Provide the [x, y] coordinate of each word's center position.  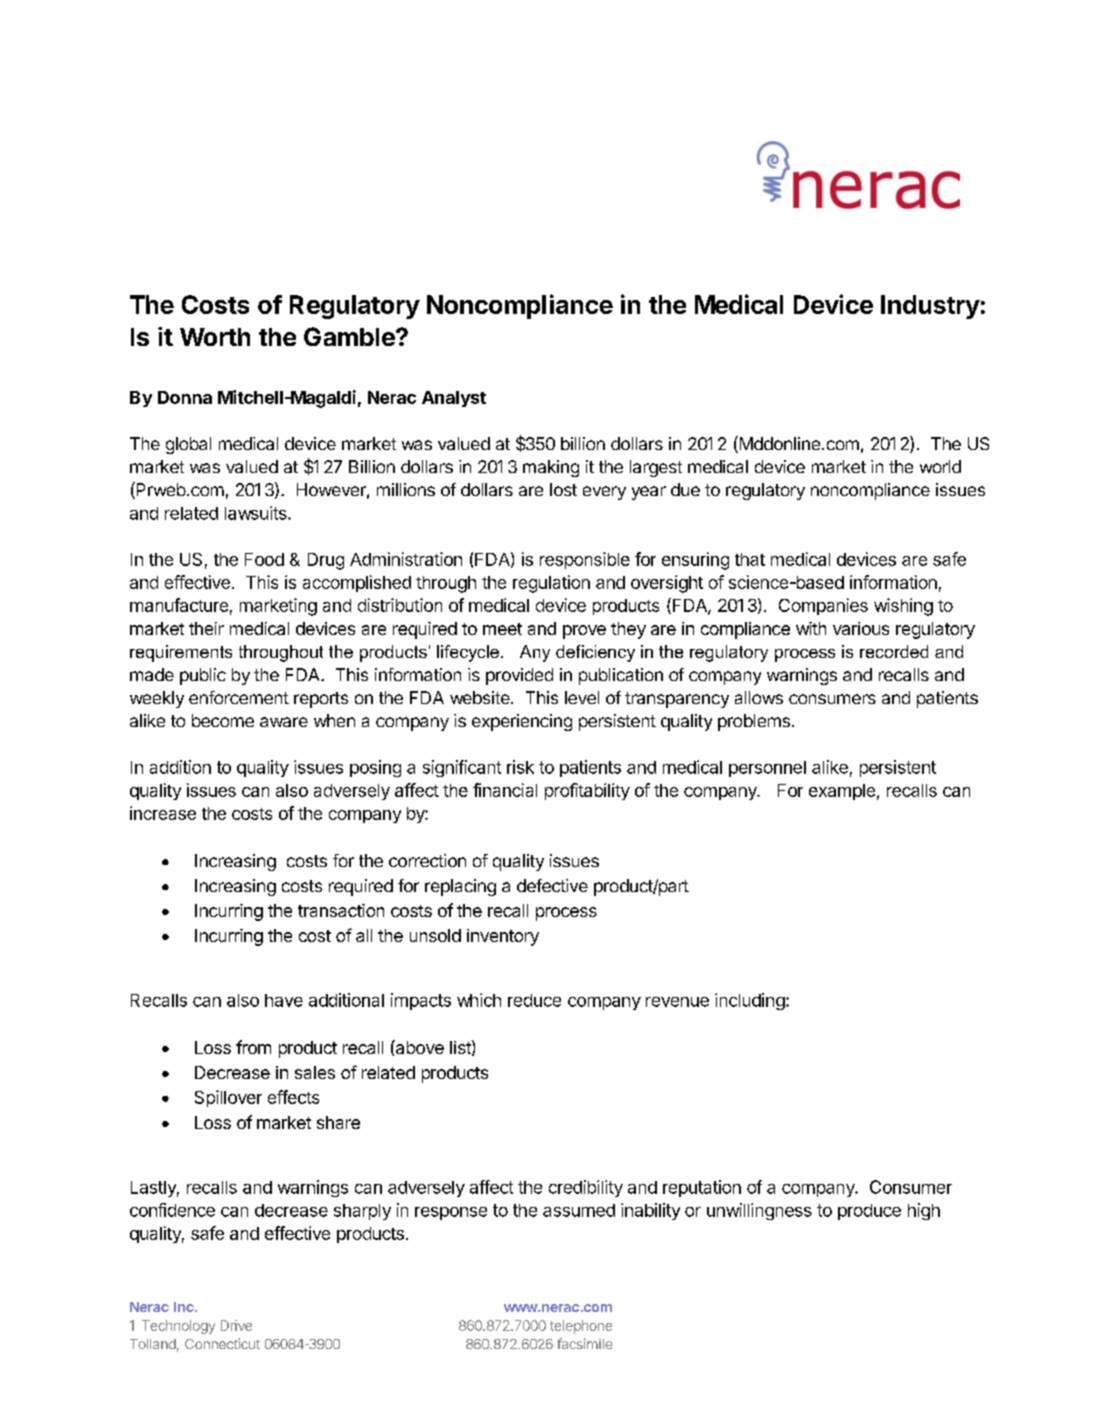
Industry [930, 307]
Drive [236, 1325]
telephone [581, 1327]
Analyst [454, 399]
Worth [215, 337]
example [842, 792]
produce [869, 1212]
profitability [587, 791]
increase [163, 813]
